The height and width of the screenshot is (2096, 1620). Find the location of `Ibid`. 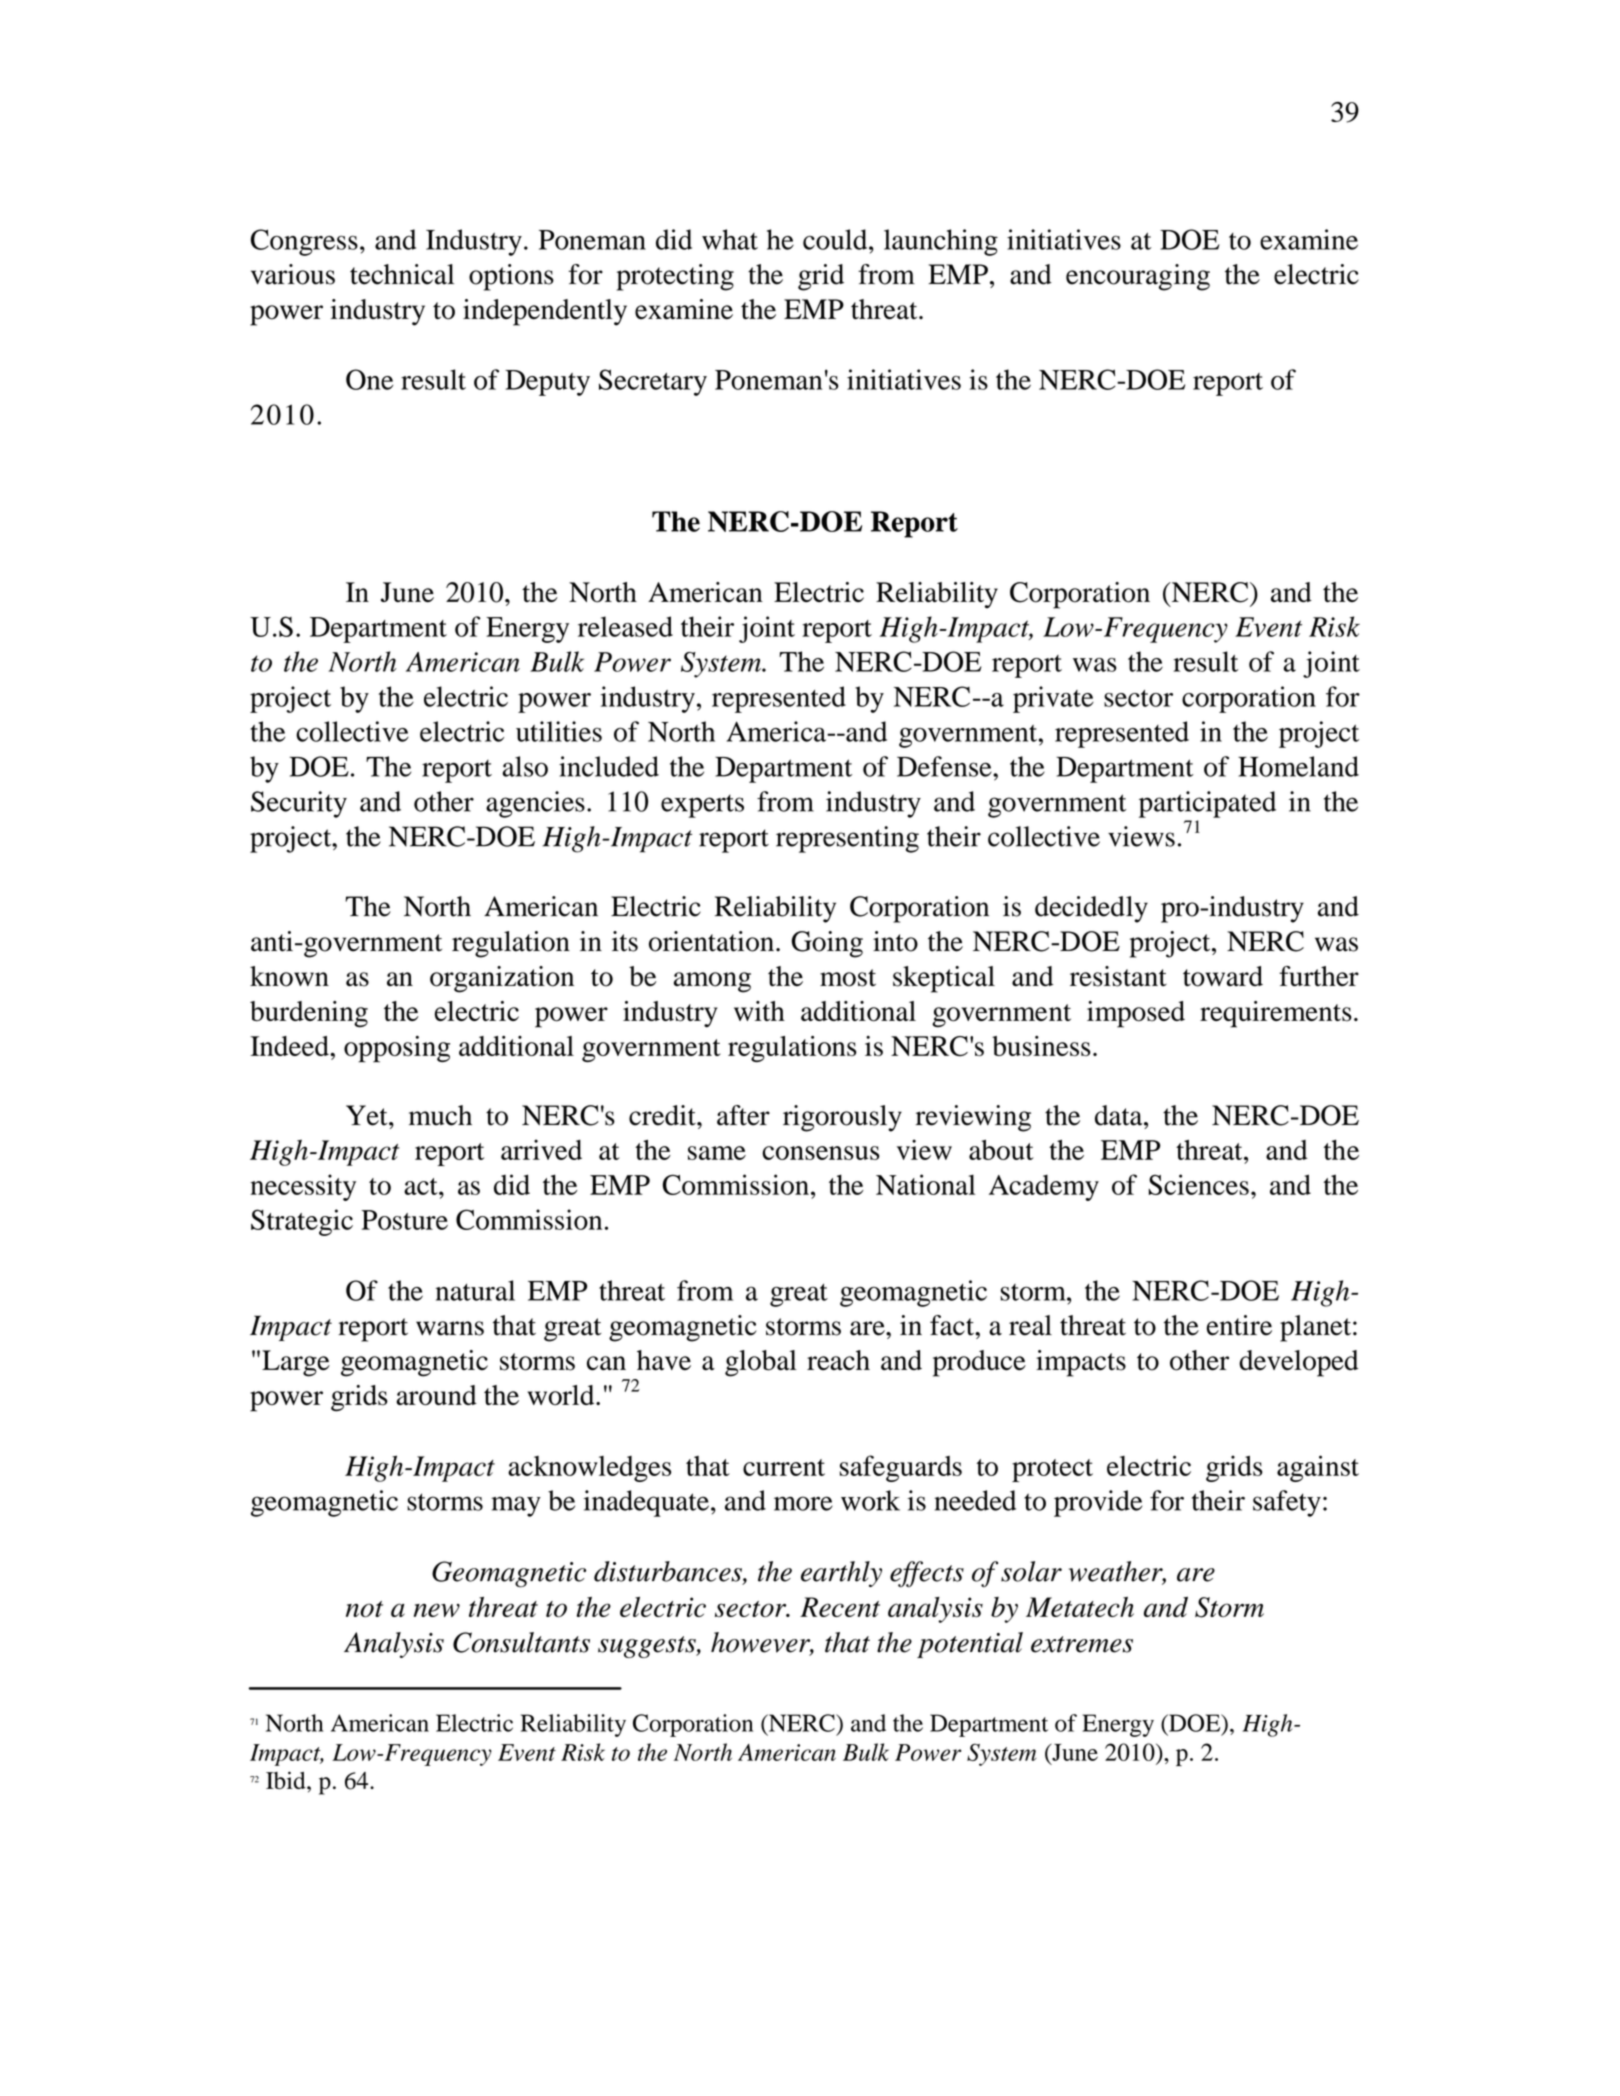

Ibid is located at coordinates (287, 1780).
